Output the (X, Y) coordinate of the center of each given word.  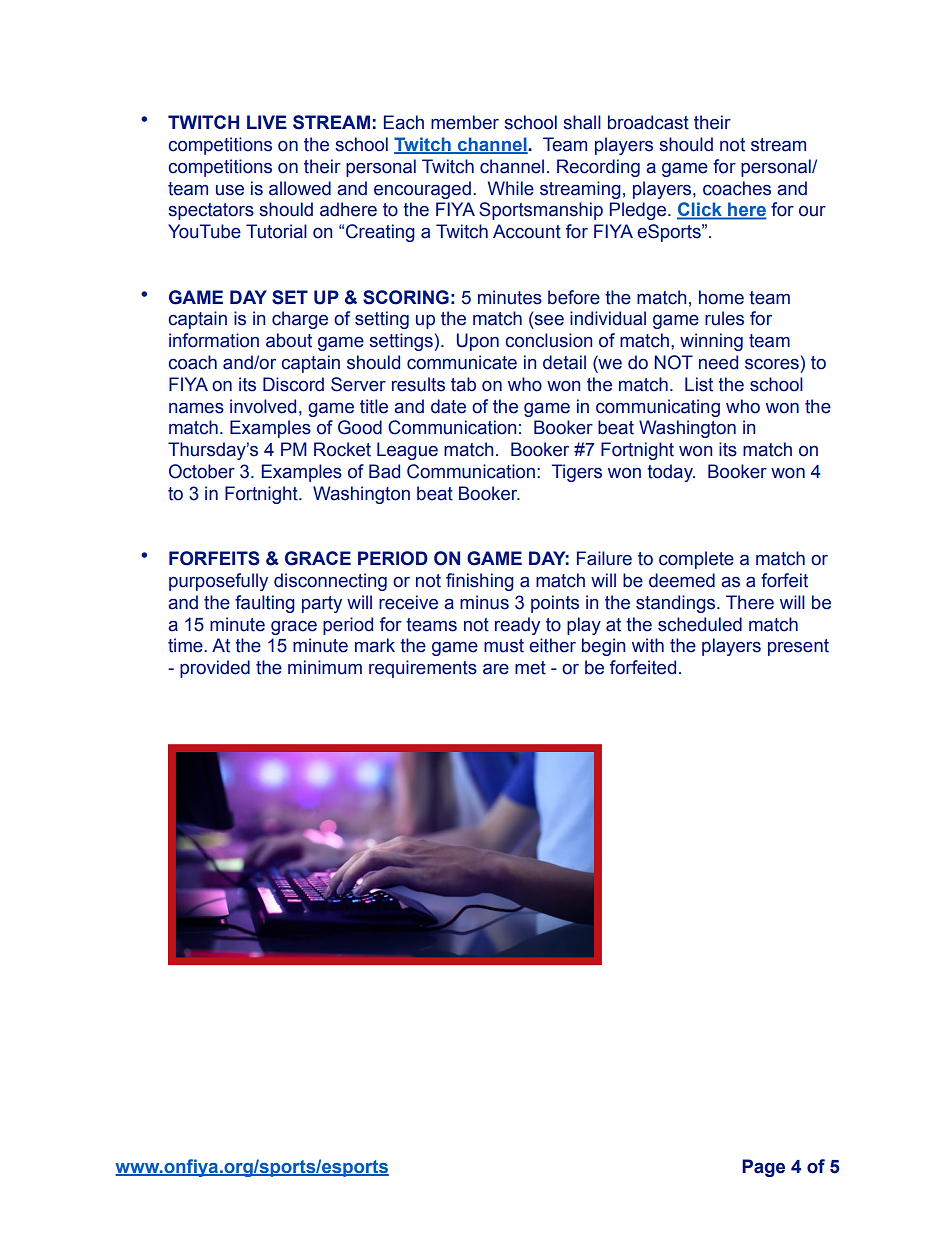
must (504, 646)
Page (763, 1168)
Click (700, 210)
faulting (265, 604)
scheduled (700, 624)
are (496, 669)
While (511, 188)
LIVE (267, 122)
